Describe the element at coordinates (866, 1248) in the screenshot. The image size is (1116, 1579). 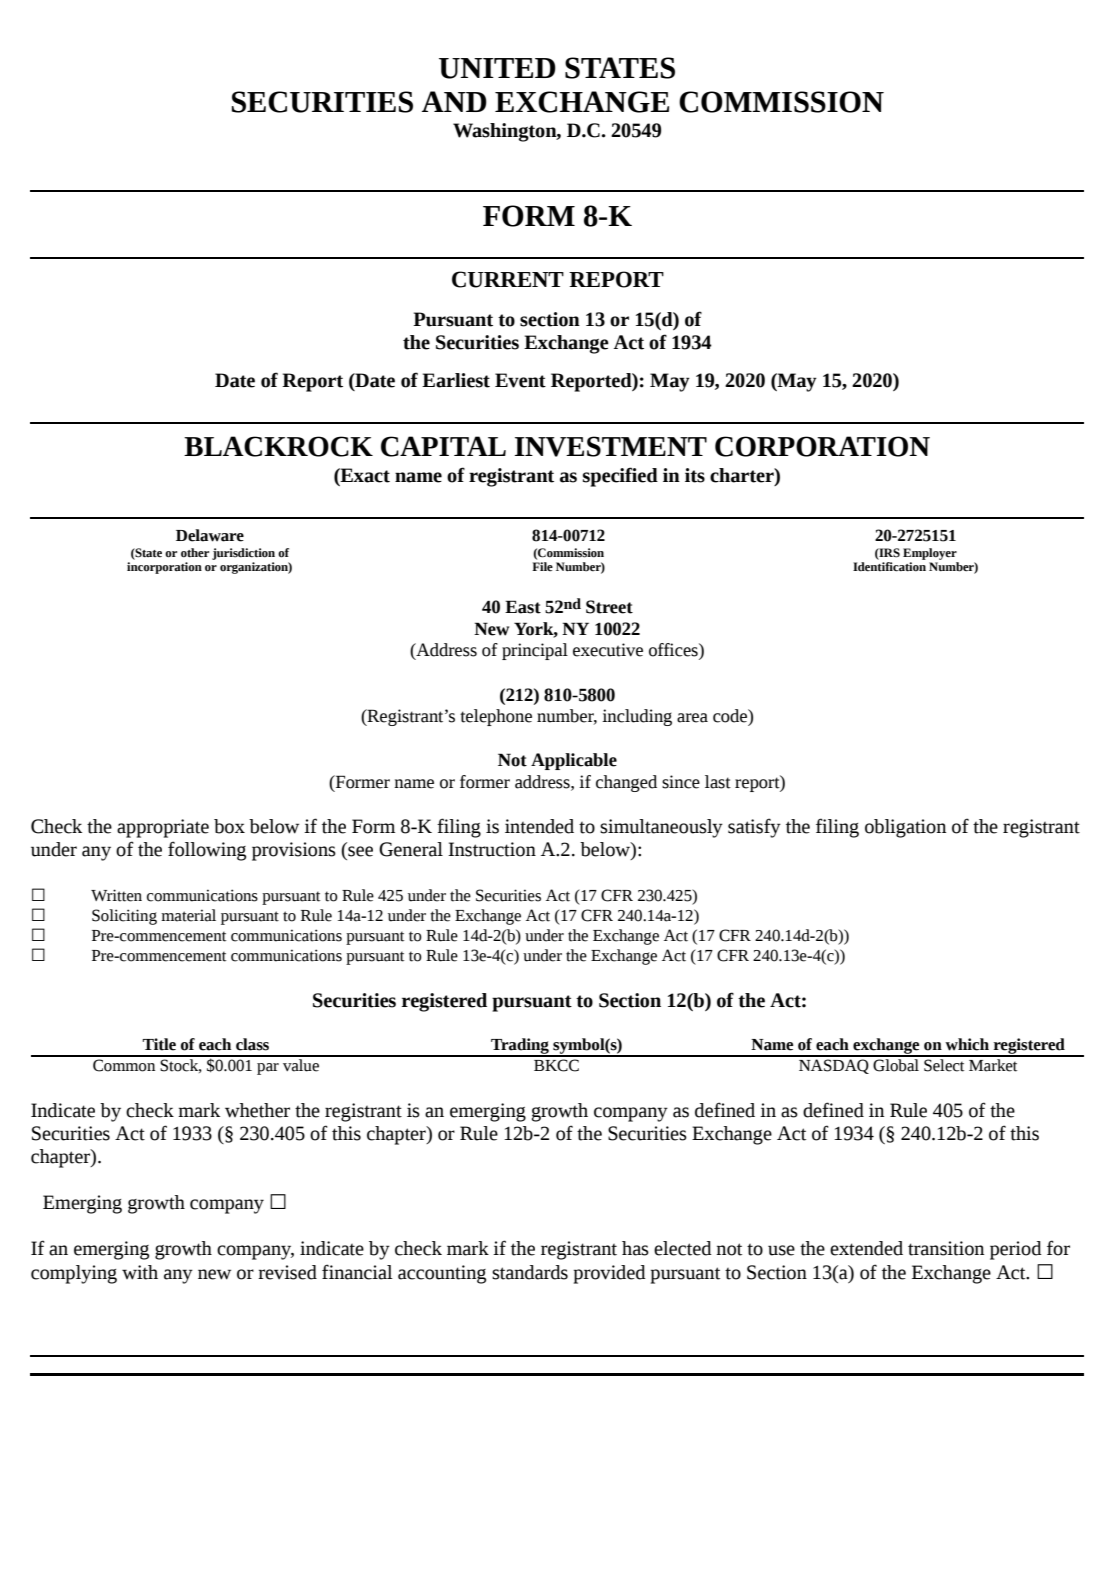
I see `extended` at that location.
